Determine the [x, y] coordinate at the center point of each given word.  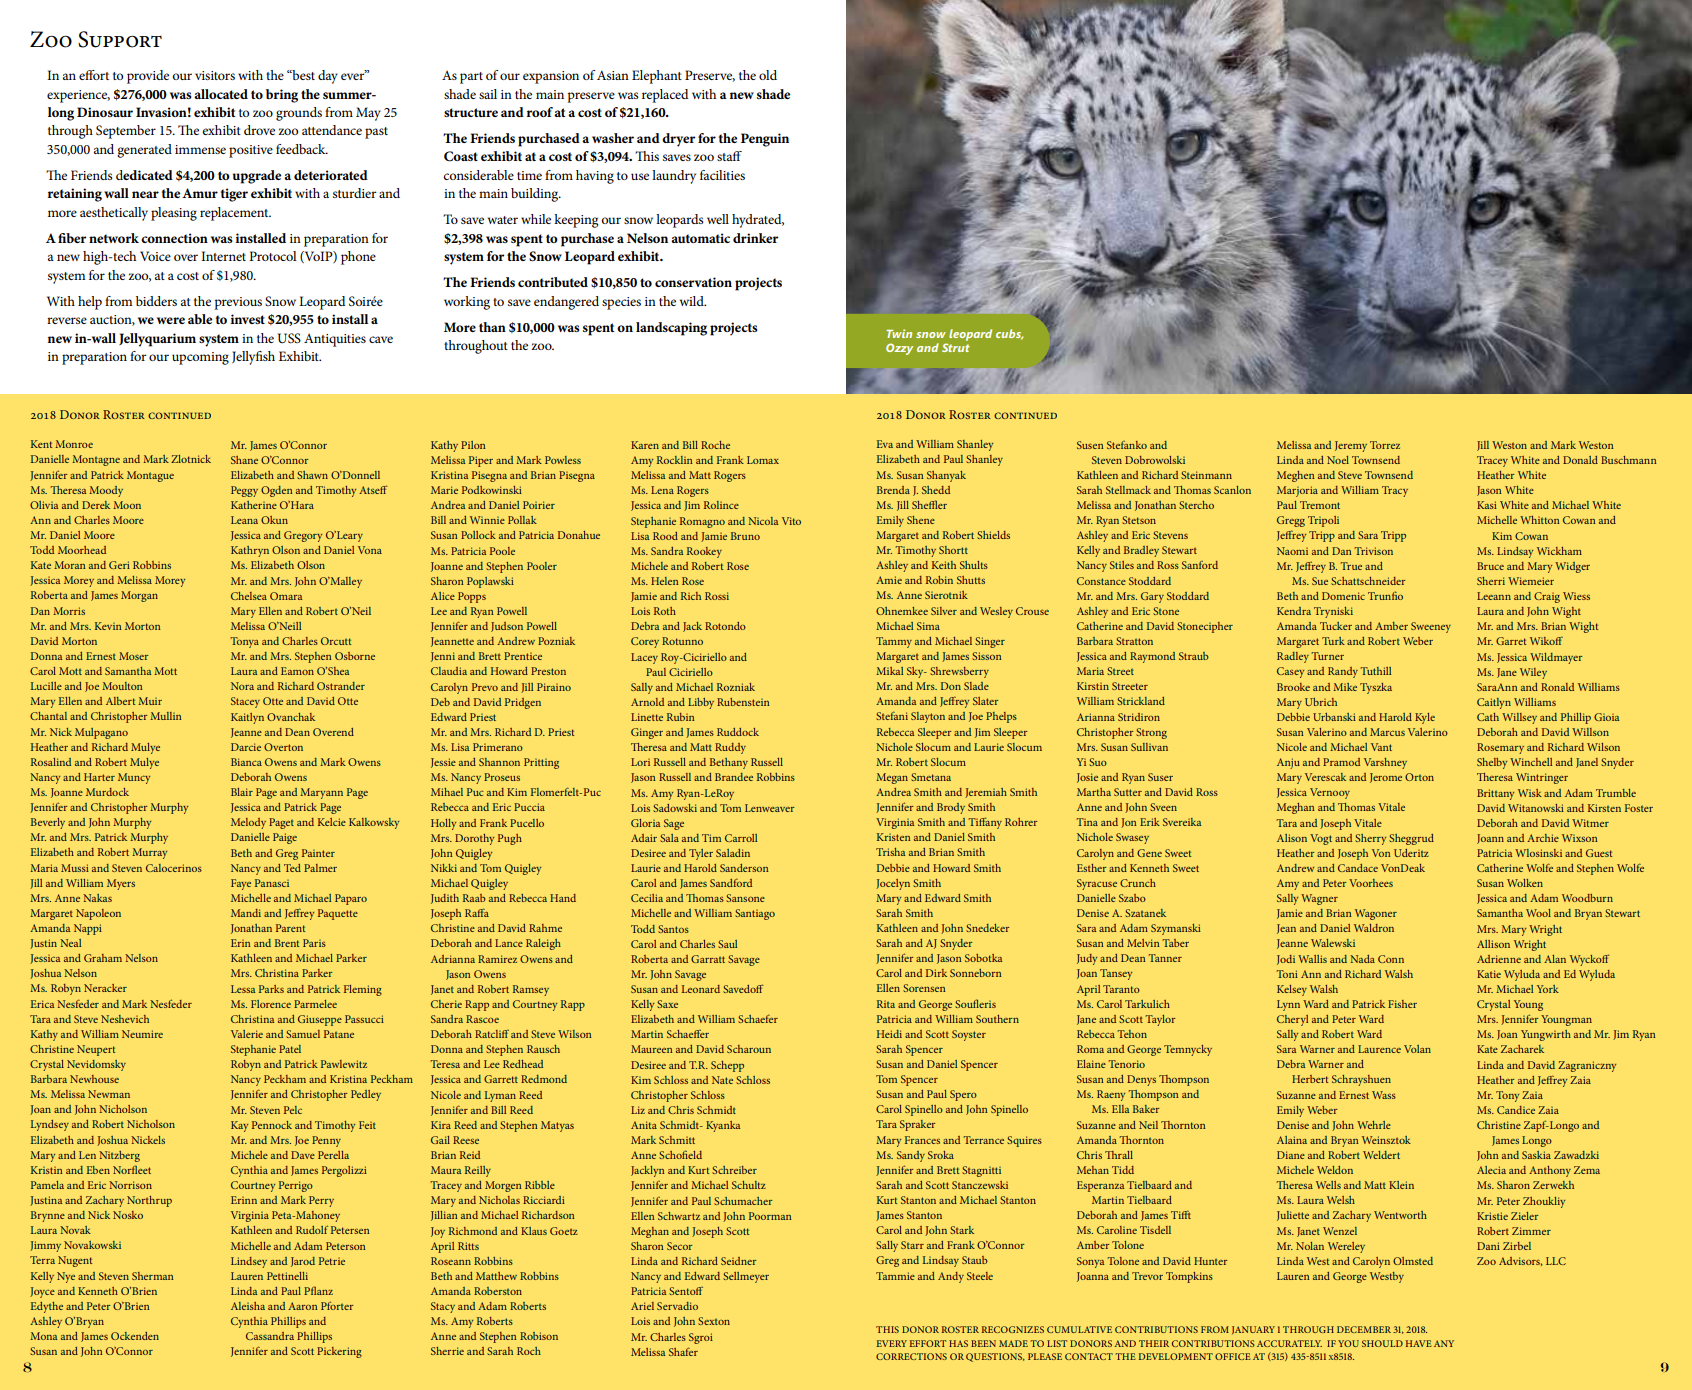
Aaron [303, 1306]
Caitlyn [1494, 703]
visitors [215, 75]
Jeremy [1351, 446]
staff [729, 156]
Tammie [895, 1276]
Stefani [892, 715]
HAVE [1419, 1343]
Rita [886, 1004]
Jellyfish [253, 358]
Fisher [1402, 1004]
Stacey [245, 702]
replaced [665, 96]
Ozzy [899, 349]
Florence [271, 1004]
